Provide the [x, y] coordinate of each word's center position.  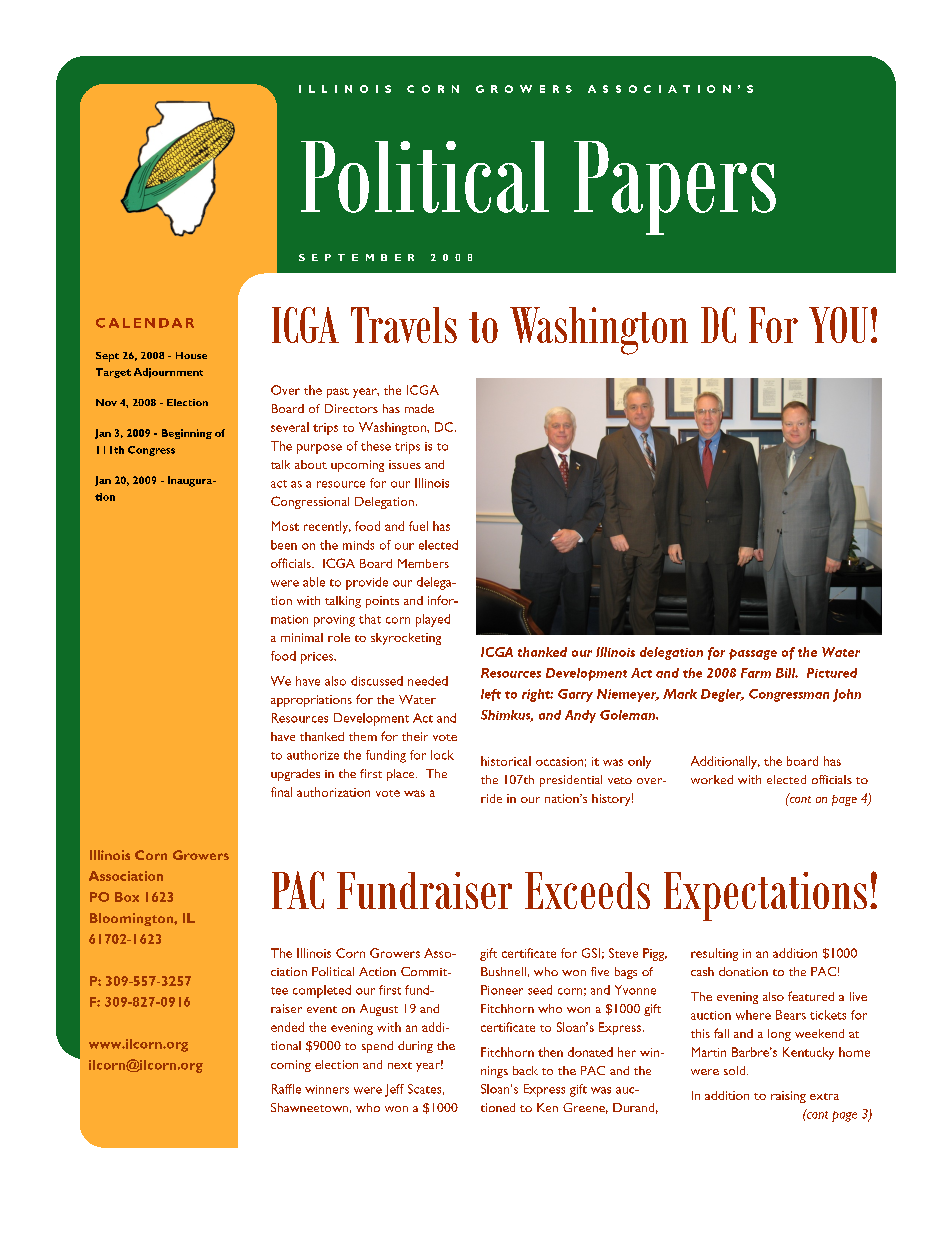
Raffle [286, 1089]
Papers [675, 188]
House [191, 355]
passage [753, 654]
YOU [838, 325]
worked [712, 779]
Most [285, 526]
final [281, 792]
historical [506, 761]
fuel [418, 526]
